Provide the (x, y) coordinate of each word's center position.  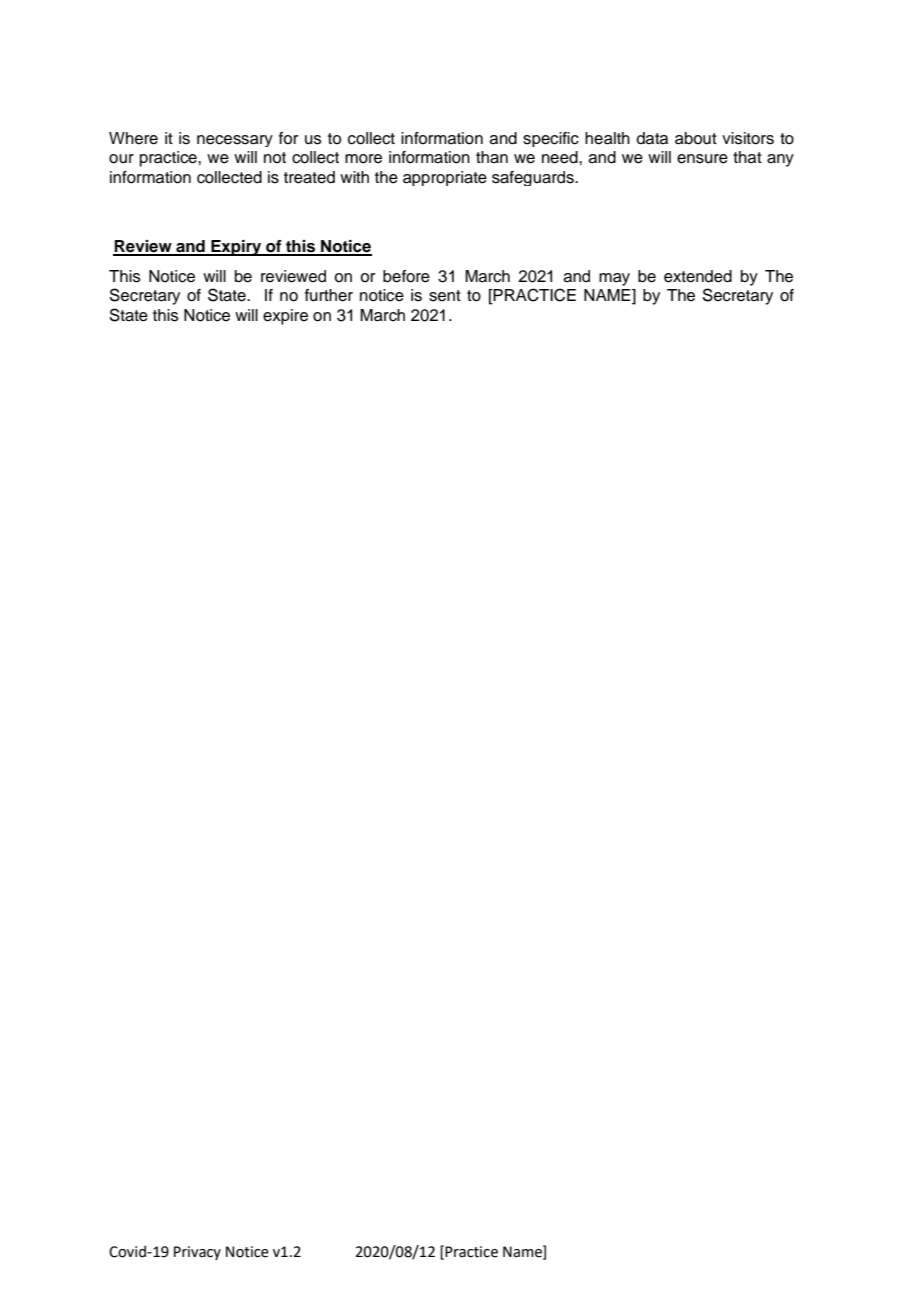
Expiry (236, 248)
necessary (235, 141)
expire (285, 317)
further (329, 295)
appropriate (445, 178)
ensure (702, 159)
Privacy (197, 1253)
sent (445, 296)
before (406, 276)
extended (698, 276)
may (614, 279)
